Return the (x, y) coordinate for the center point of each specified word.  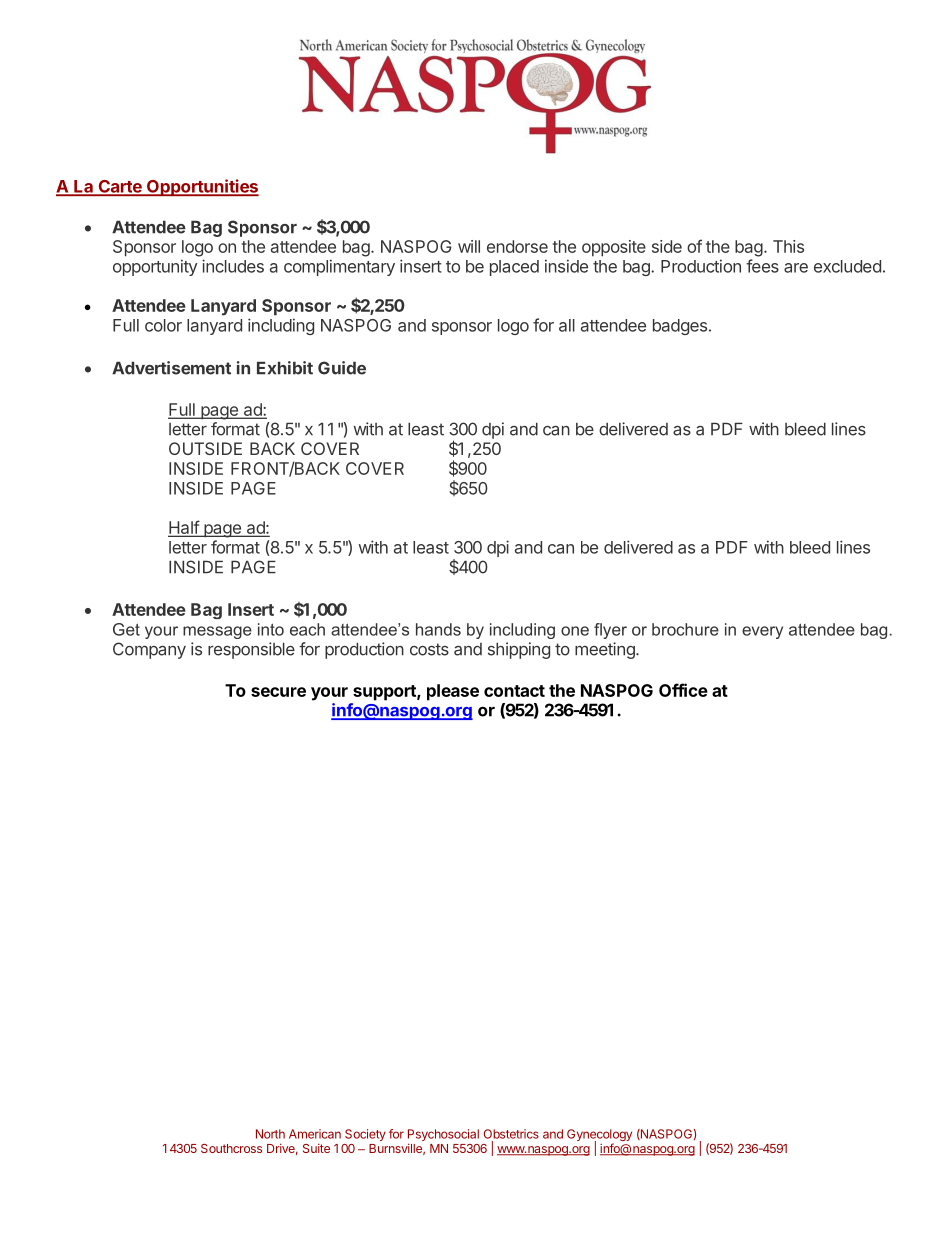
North (270, 1134)
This (788, 246)
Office (683, 690)
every (762, 632)
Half (184, 528)
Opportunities (202, 187)
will (469, 246)
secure (278, 692)
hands (438, 629)
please (453, 692)
